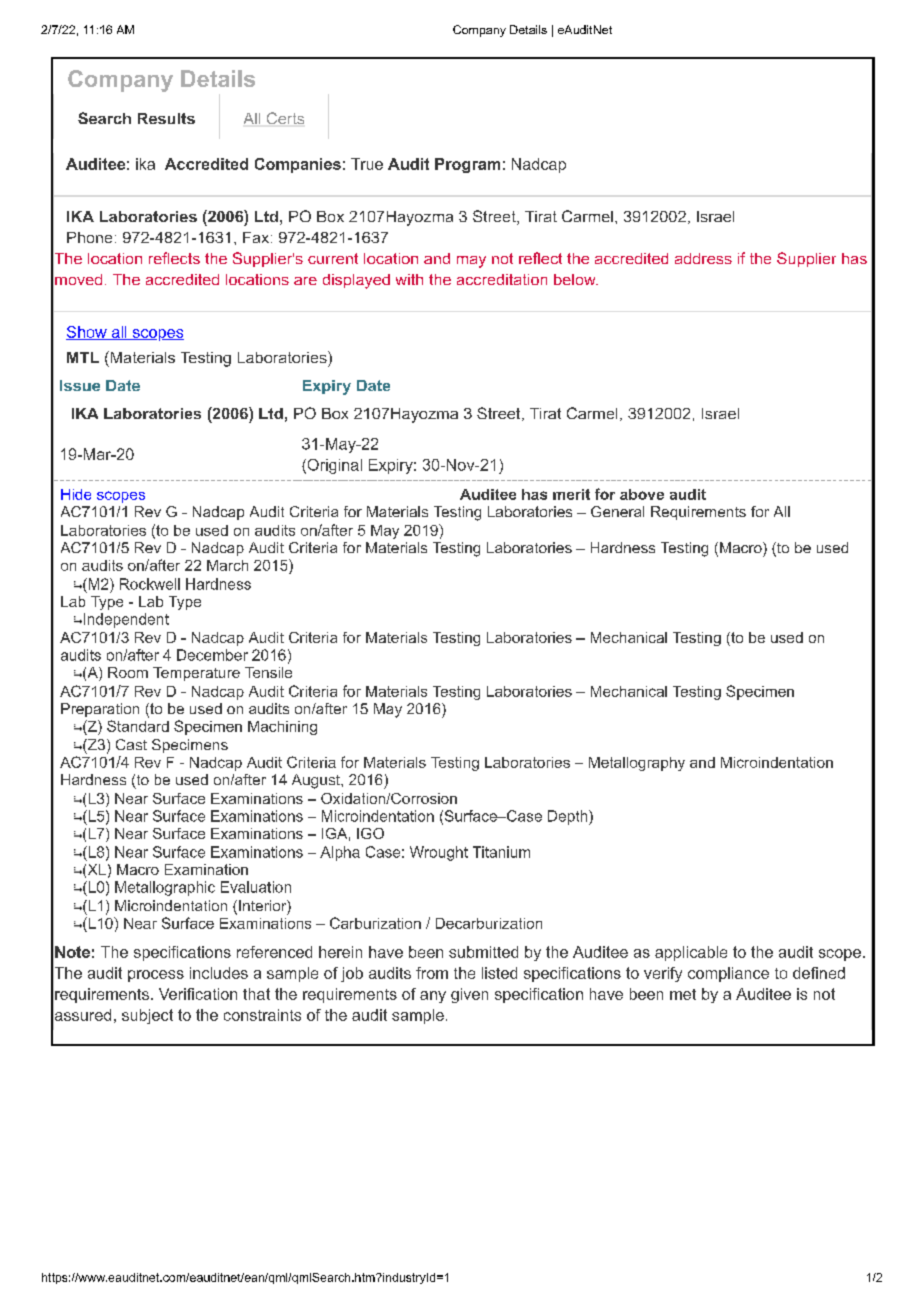 The width and height of the screenshot is (924, 1308). I want to click on address, so click(703, 258).
